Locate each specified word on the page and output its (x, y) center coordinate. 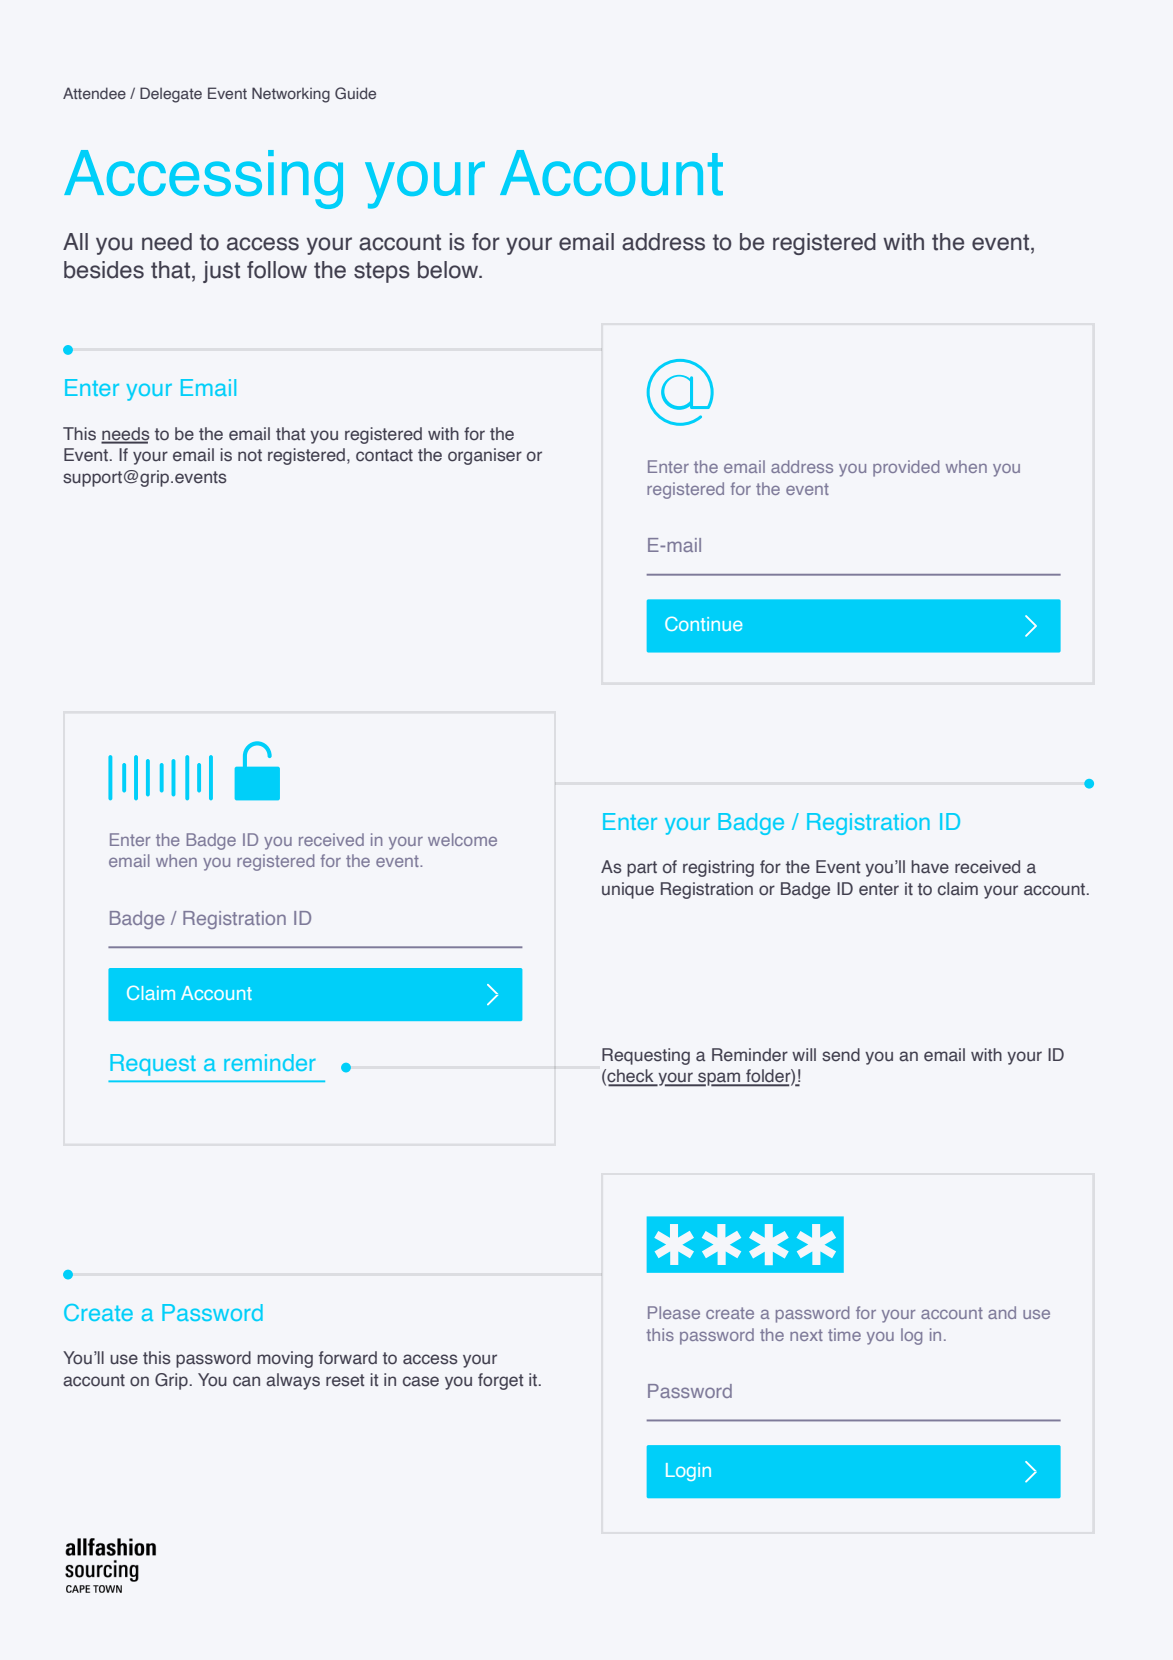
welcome (462, 839)
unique (628, 890)
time (844, 1334)
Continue (703, 624)
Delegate (171, 95)
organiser (485, 456)
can (246, 1381)
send (841, 1055)
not (250, 455)
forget (501, 1381)
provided (906, 468)
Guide (355, 93)
